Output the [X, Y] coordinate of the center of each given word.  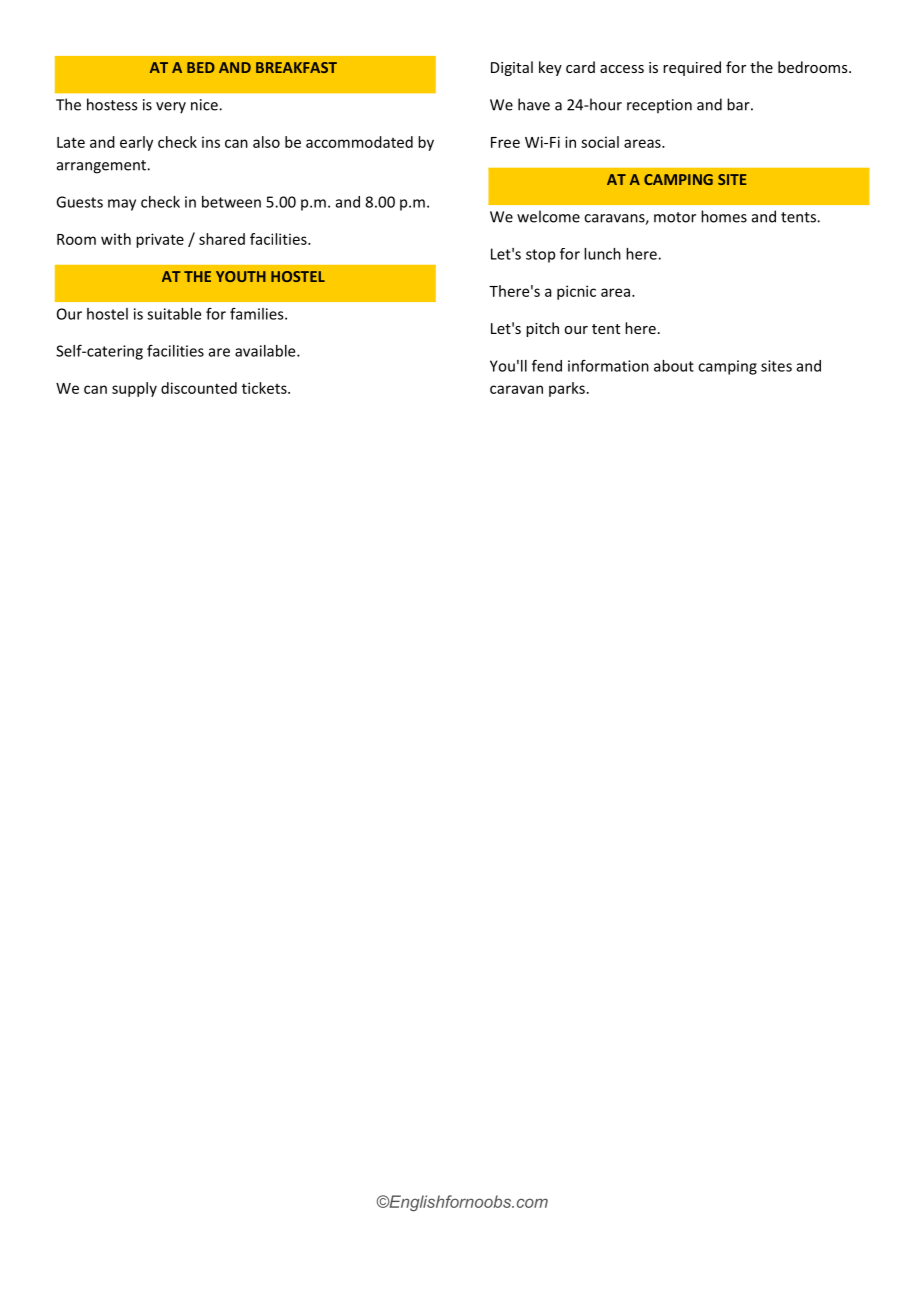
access [622, 69]
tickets [265, 388]
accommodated [359, 142]
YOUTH [241, 276]
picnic [576, 292]
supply [134, 389]
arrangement [102, 167]
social [600, 142]
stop [540, 256]
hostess [112, 104]
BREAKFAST [296, 67]
